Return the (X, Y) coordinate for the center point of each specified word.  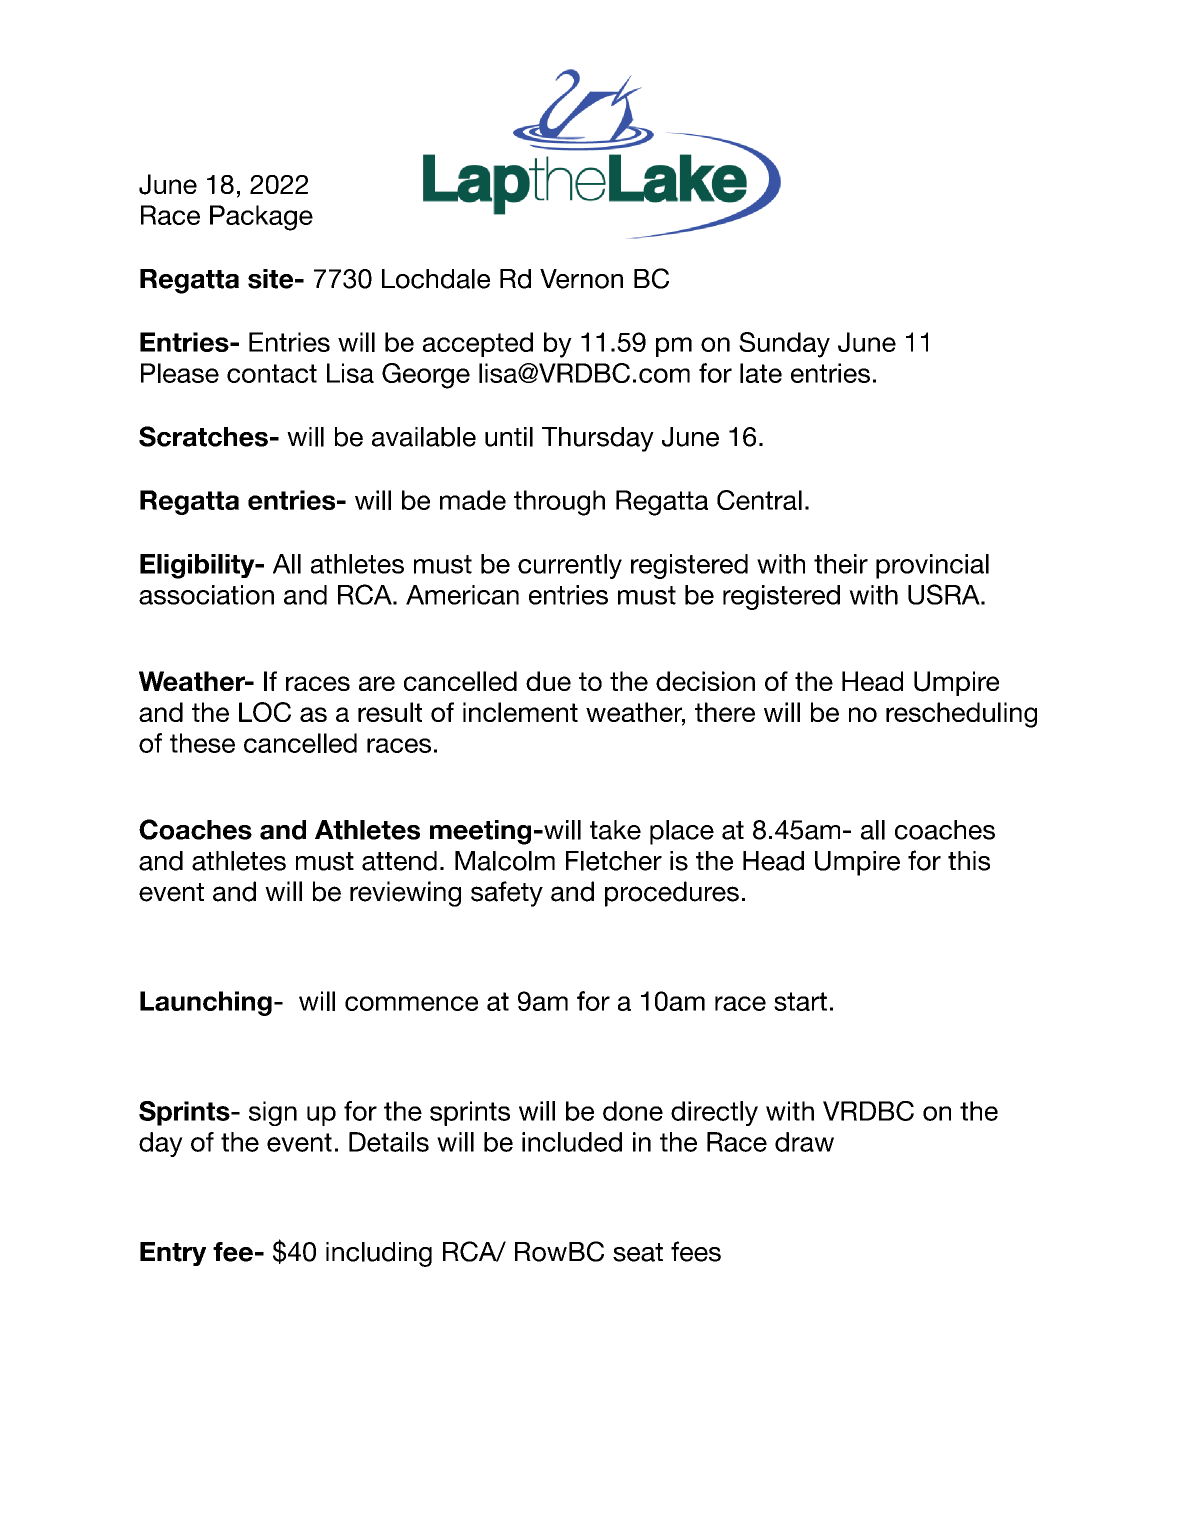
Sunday (784, 345)
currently (570, 566)
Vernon (581, 279)
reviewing (405, 894)
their (841, 564)
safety (507, 894)
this (969, 861)
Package (261, 218)
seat (638, 1252)
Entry (173, 1254)
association (206, 595)
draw (804, 1142)
